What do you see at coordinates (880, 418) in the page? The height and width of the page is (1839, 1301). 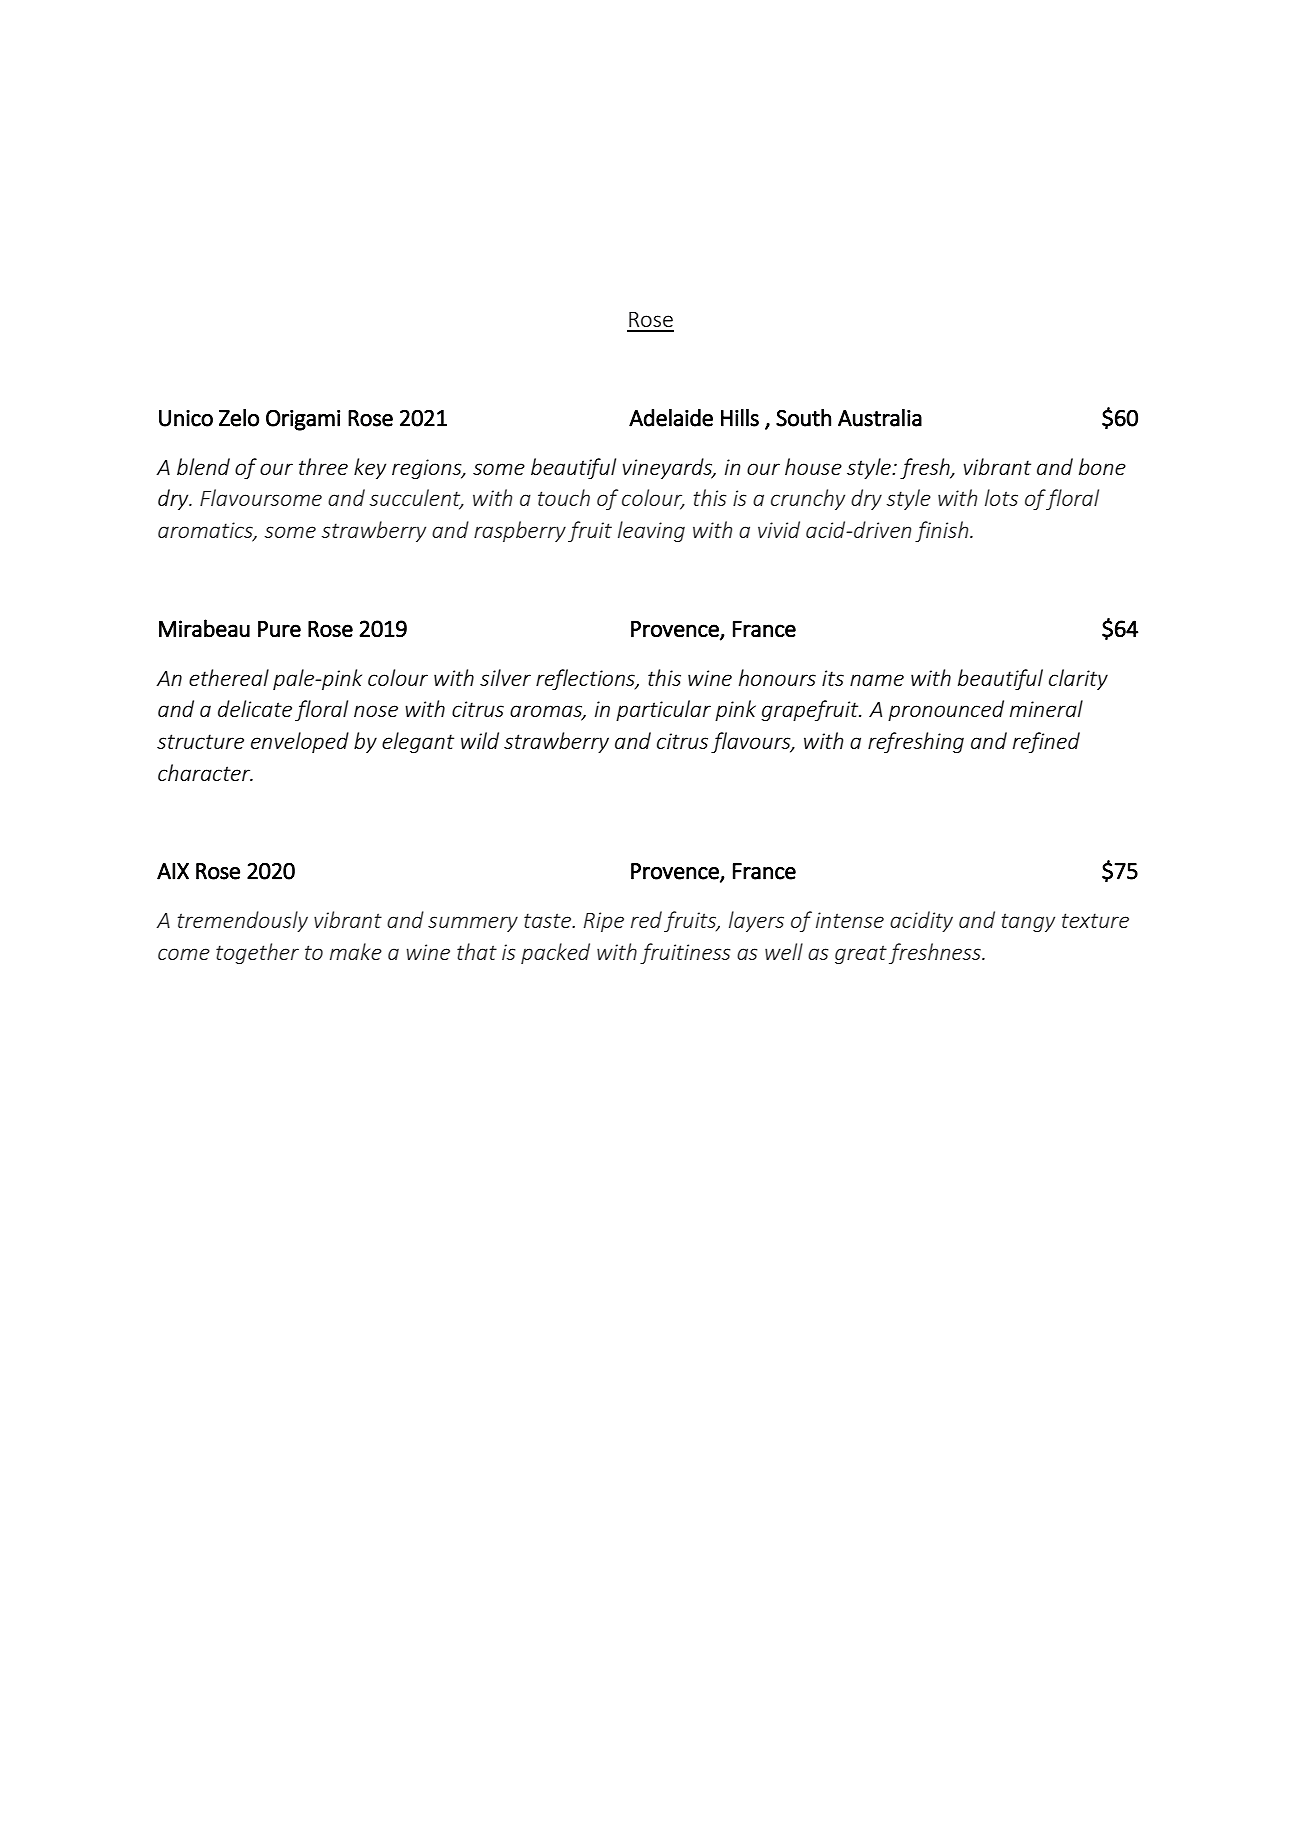 I see `Australia` at bounding box center [880, 418].
